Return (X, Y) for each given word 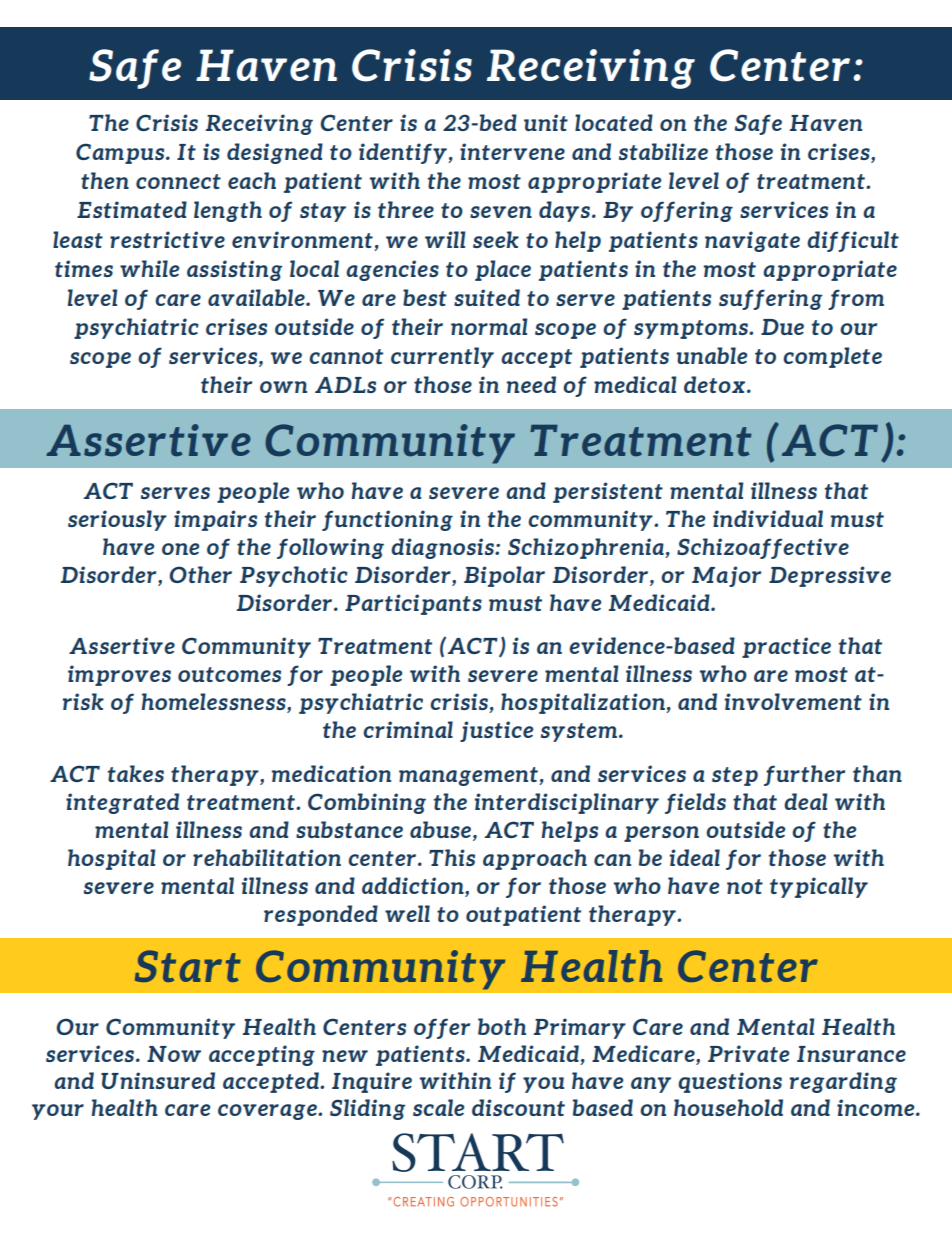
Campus (121, 153)
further (804, 775)
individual (768, 518)
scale (438, 1107)
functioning (387, 520)
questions (730, 1082)
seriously (117, 520)
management (469, 776)
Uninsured (158, 1080)
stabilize (663, 151)
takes (136, 773)
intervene (512, 151)
